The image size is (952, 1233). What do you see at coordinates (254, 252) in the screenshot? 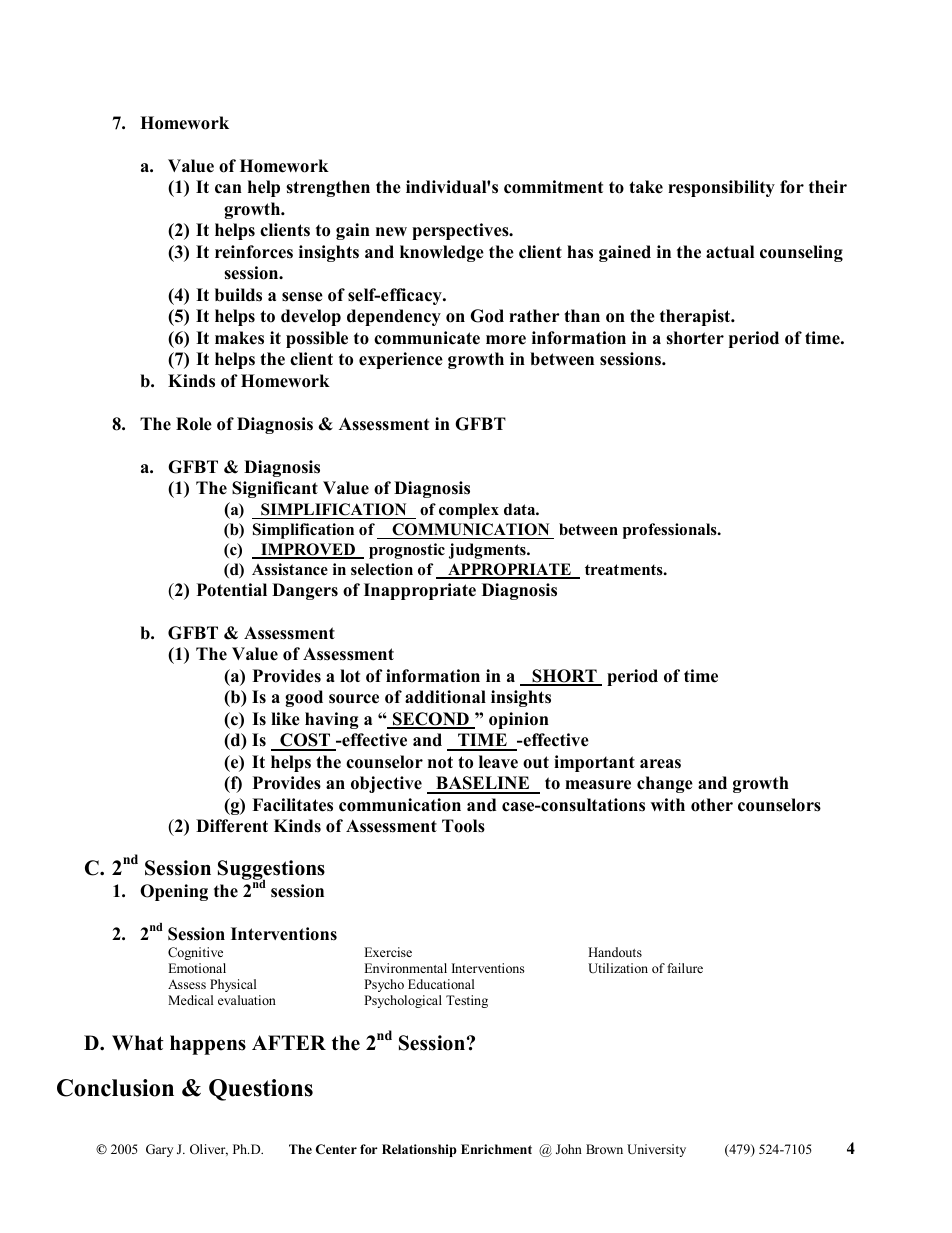
I see `reinforces` at bounding box center [254, 252].
